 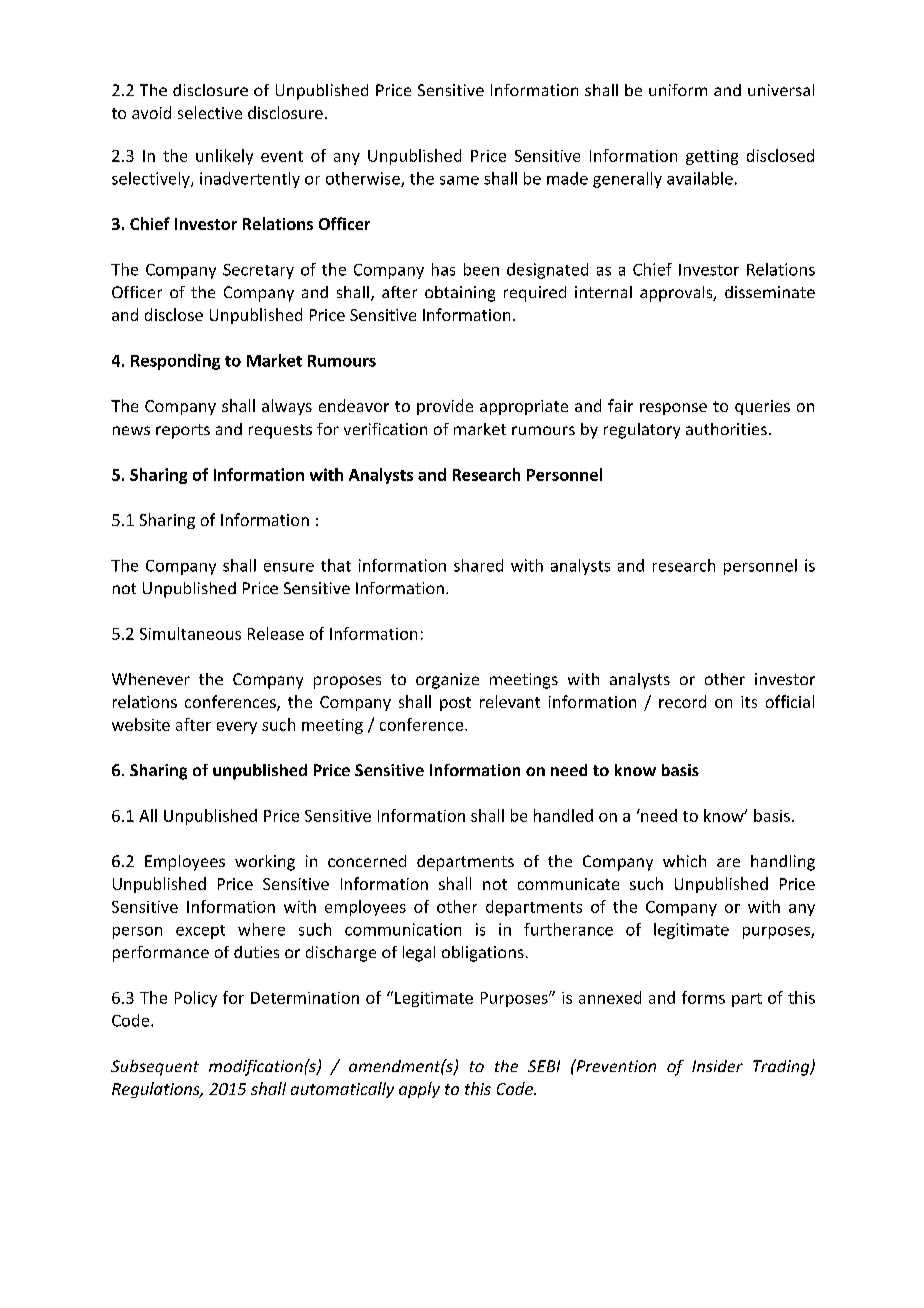 What do you see at coordinates (712, 157) in the screenshot?
I see `getting` at bounding box center [712, 157].
